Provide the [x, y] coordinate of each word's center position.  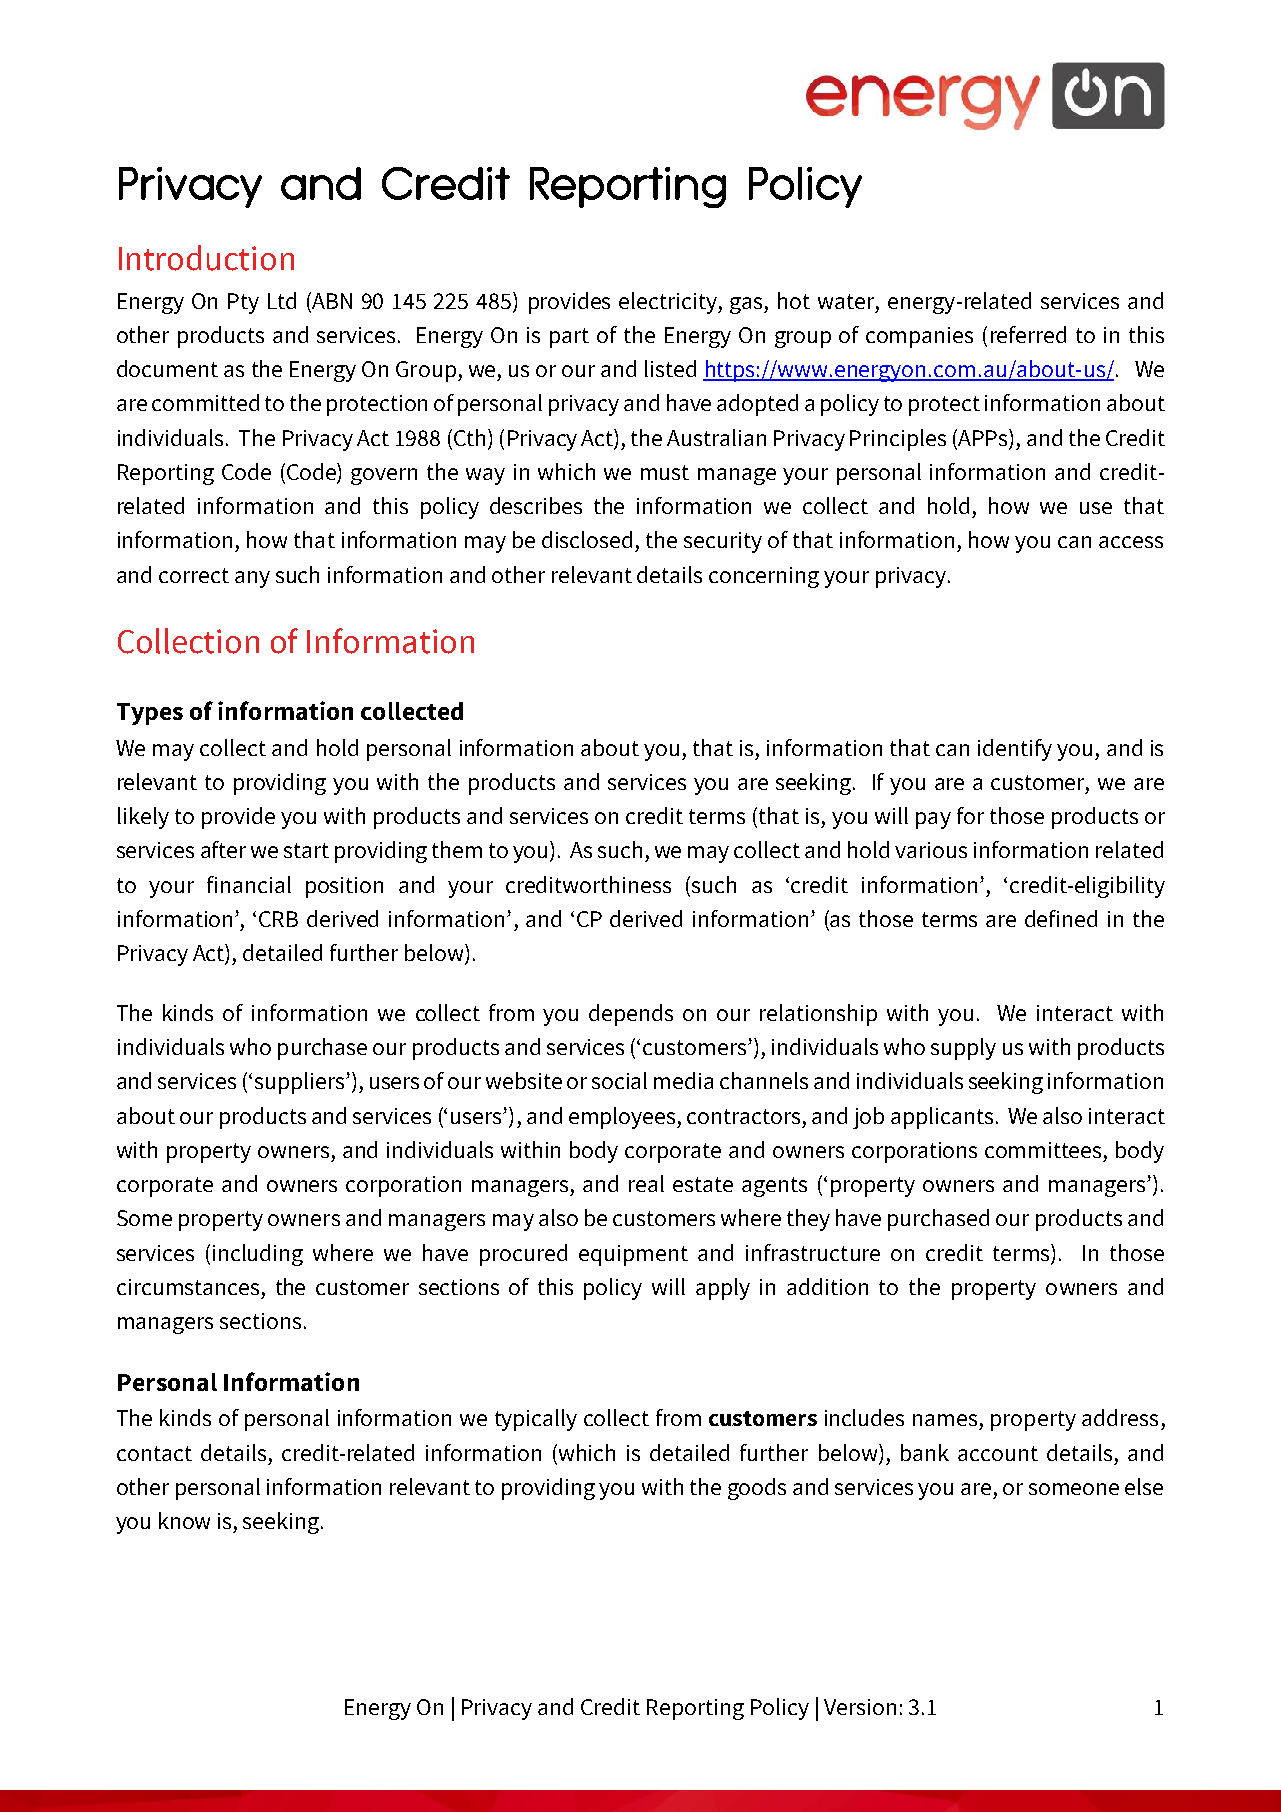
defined [1061, 918]
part [569, 338]
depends [631, 1015]
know [184, 1520]
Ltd [282, 300]
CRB [278, 919]
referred [1028, 334]
